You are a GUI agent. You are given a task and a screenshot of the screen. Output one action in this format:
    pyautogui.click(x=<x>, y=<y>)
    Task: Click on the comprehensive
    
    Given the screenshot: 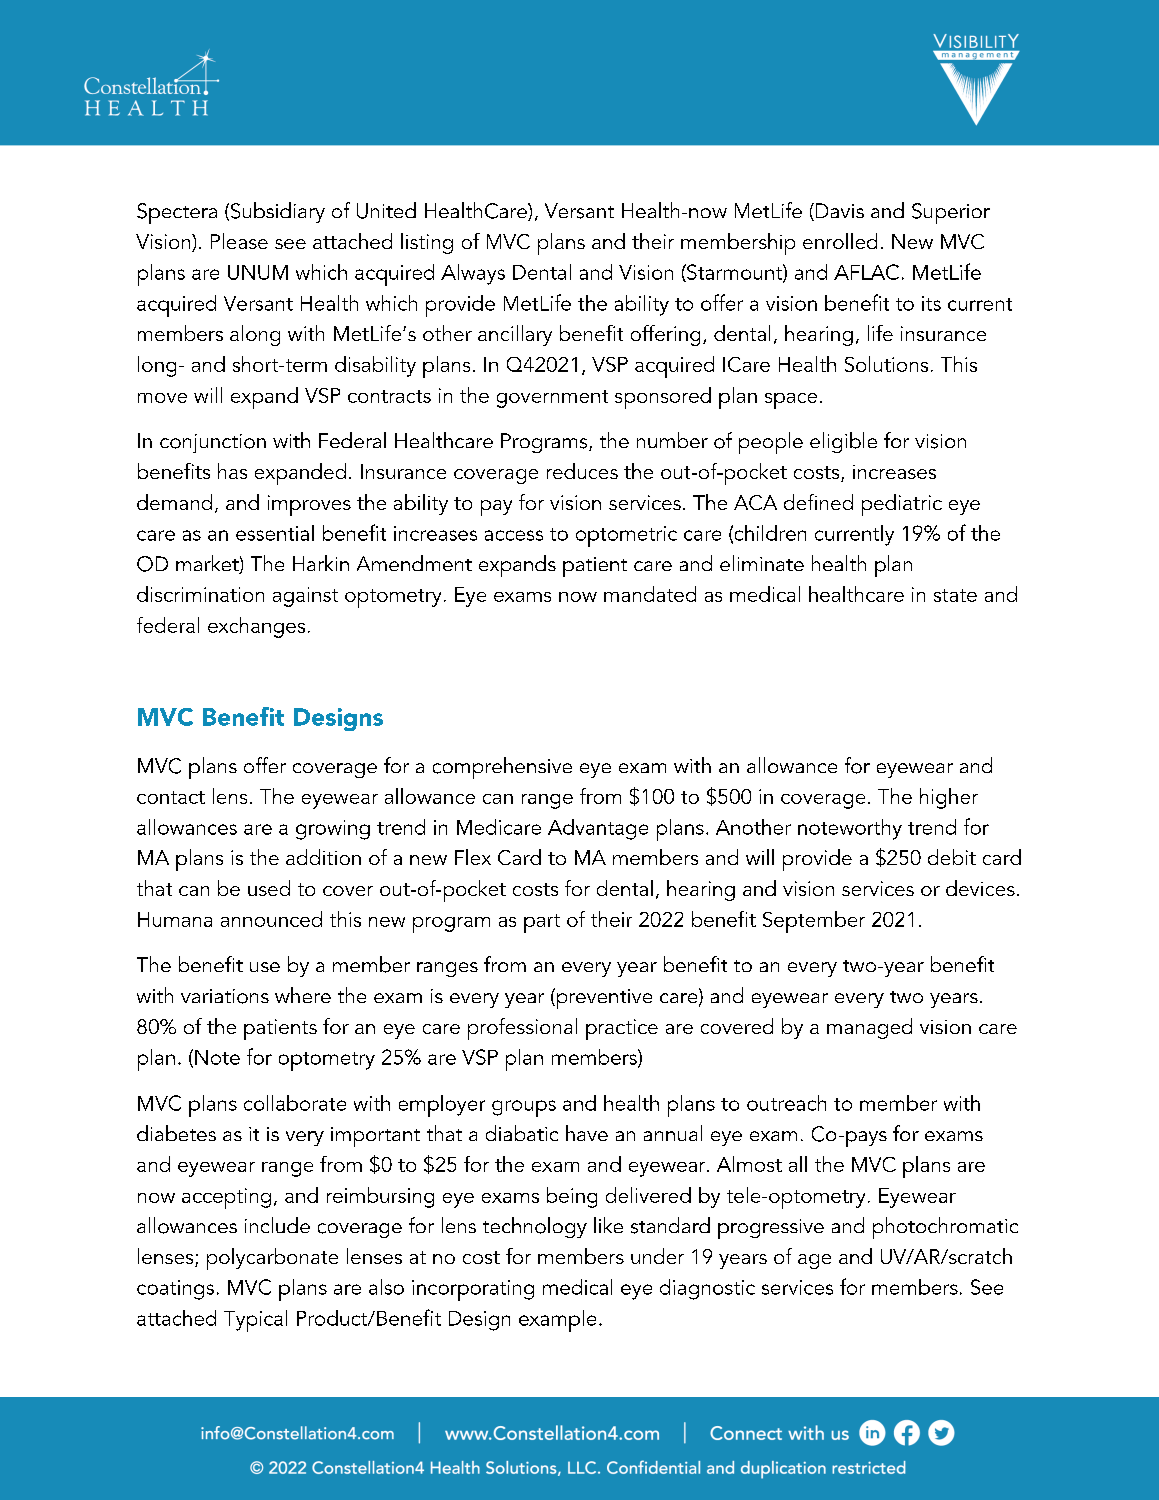 What is the action you would take?
    pyautogui.click(x=502, y=768)
